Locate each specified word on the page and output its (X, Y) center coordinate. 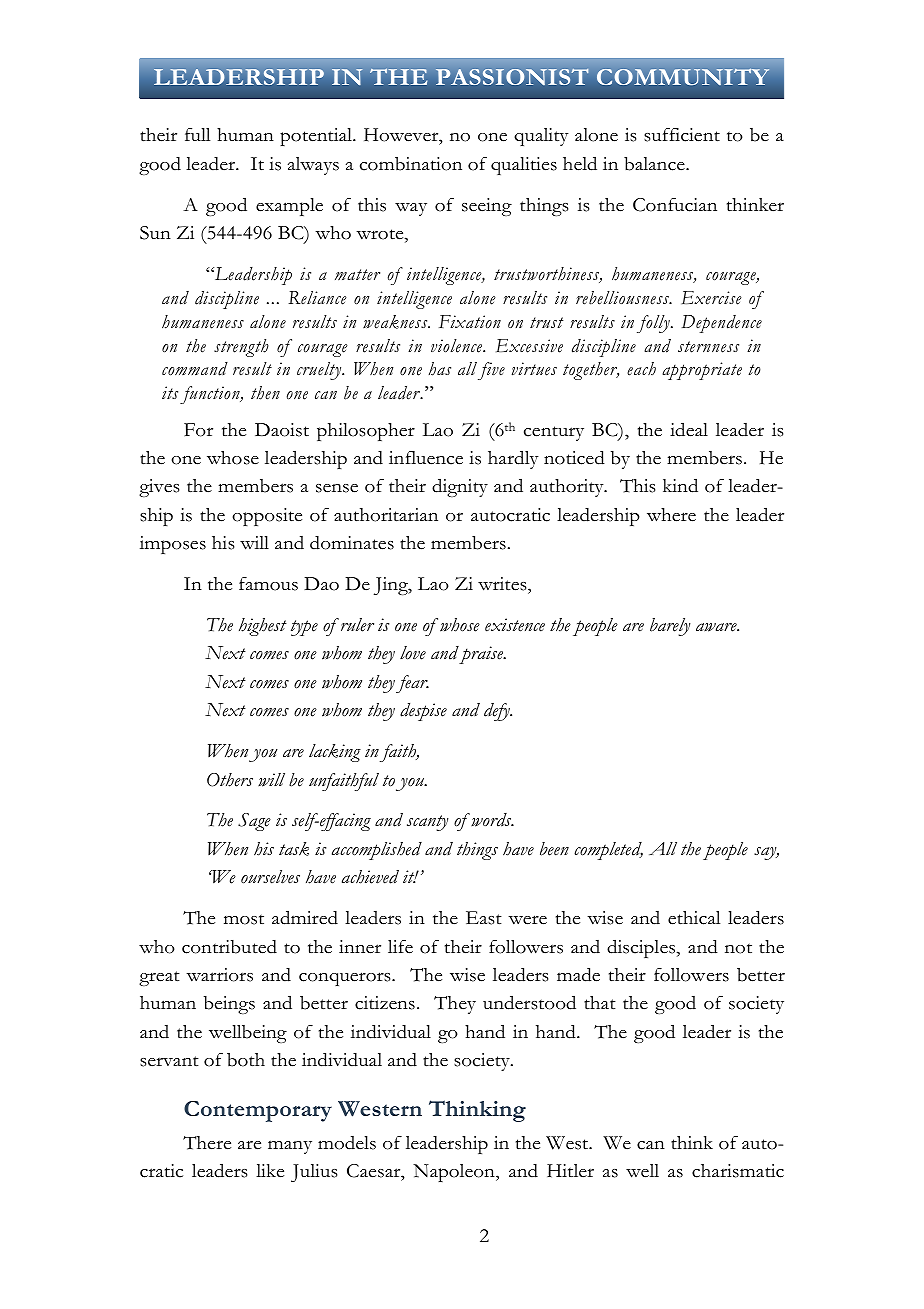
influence (426, 458)
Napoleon (455, 1173)
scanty (428, 823)
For (198, 430)
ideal (689, 429)
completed (608, 851)
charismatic (738, 1171)
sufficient (682, 135)
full (197, 134)
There (207, 1143)
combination (411, 164)
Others (230, 780)
